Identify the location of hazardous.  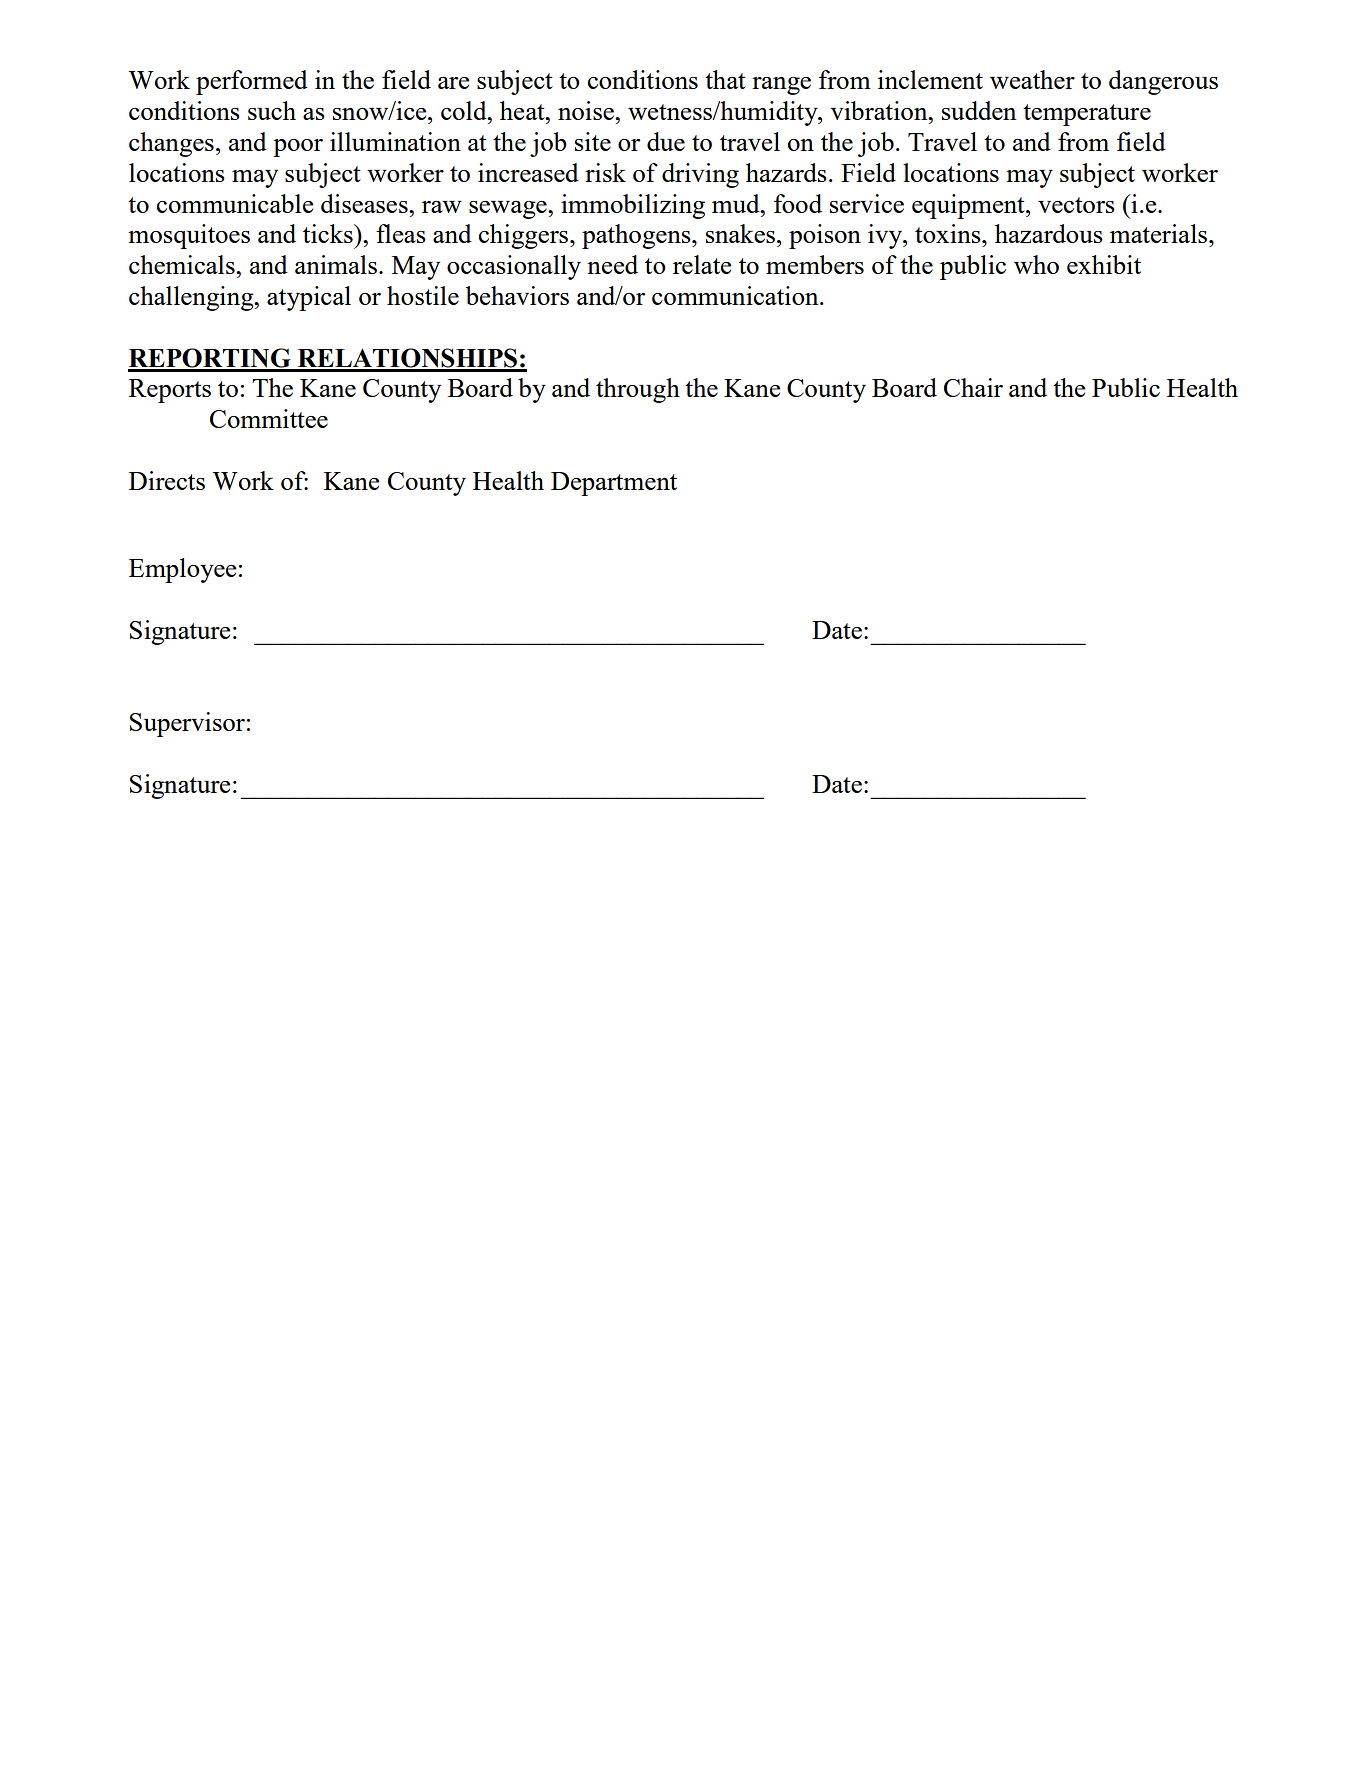
(1049, 233).
